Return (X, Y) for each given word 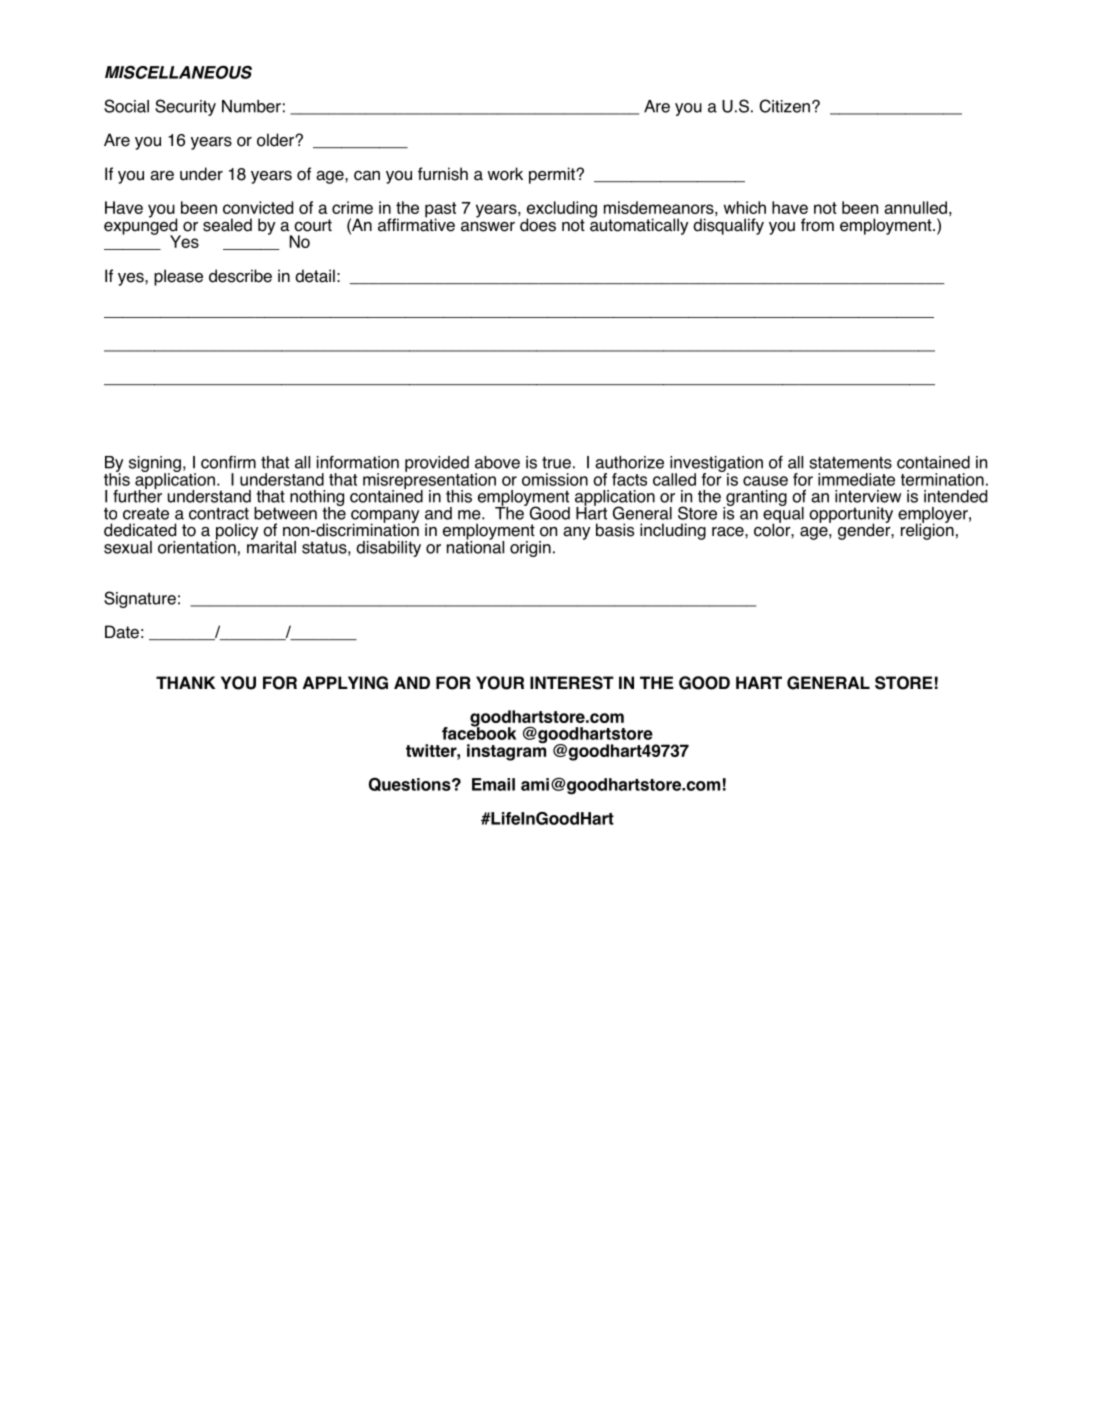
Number (251, 106)
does (538, 225)
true (556, 462)
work (505, 174)
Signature (140, 599)
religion (927, 530)
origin (530, 549)
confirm (228, 462)
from (817, 225)
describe (240, 276)
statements (850, 462)
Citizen (784, 106)
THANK (185, 682)
